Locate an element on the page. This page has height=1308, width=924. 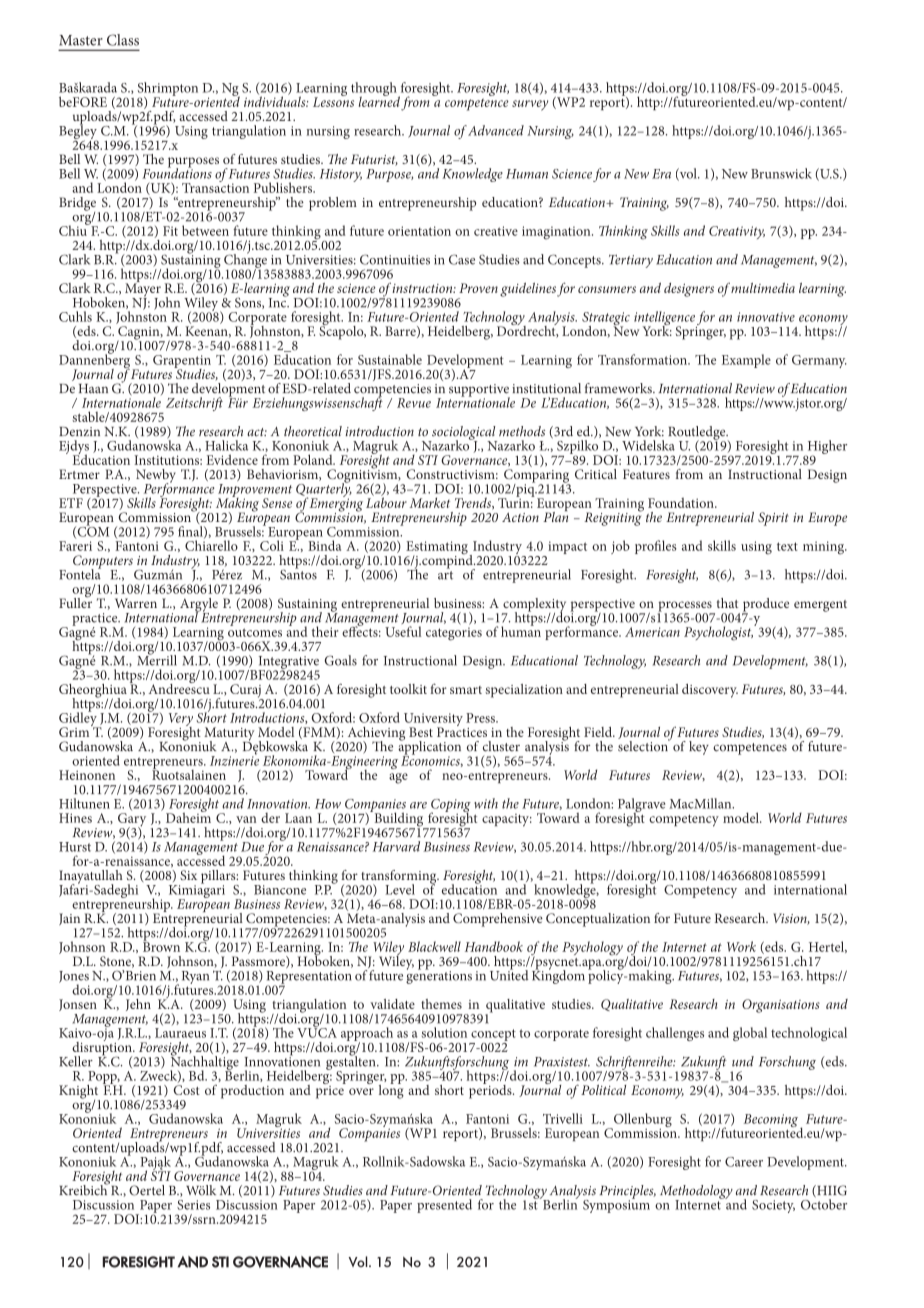
through is located at coordinates (375, 90).
